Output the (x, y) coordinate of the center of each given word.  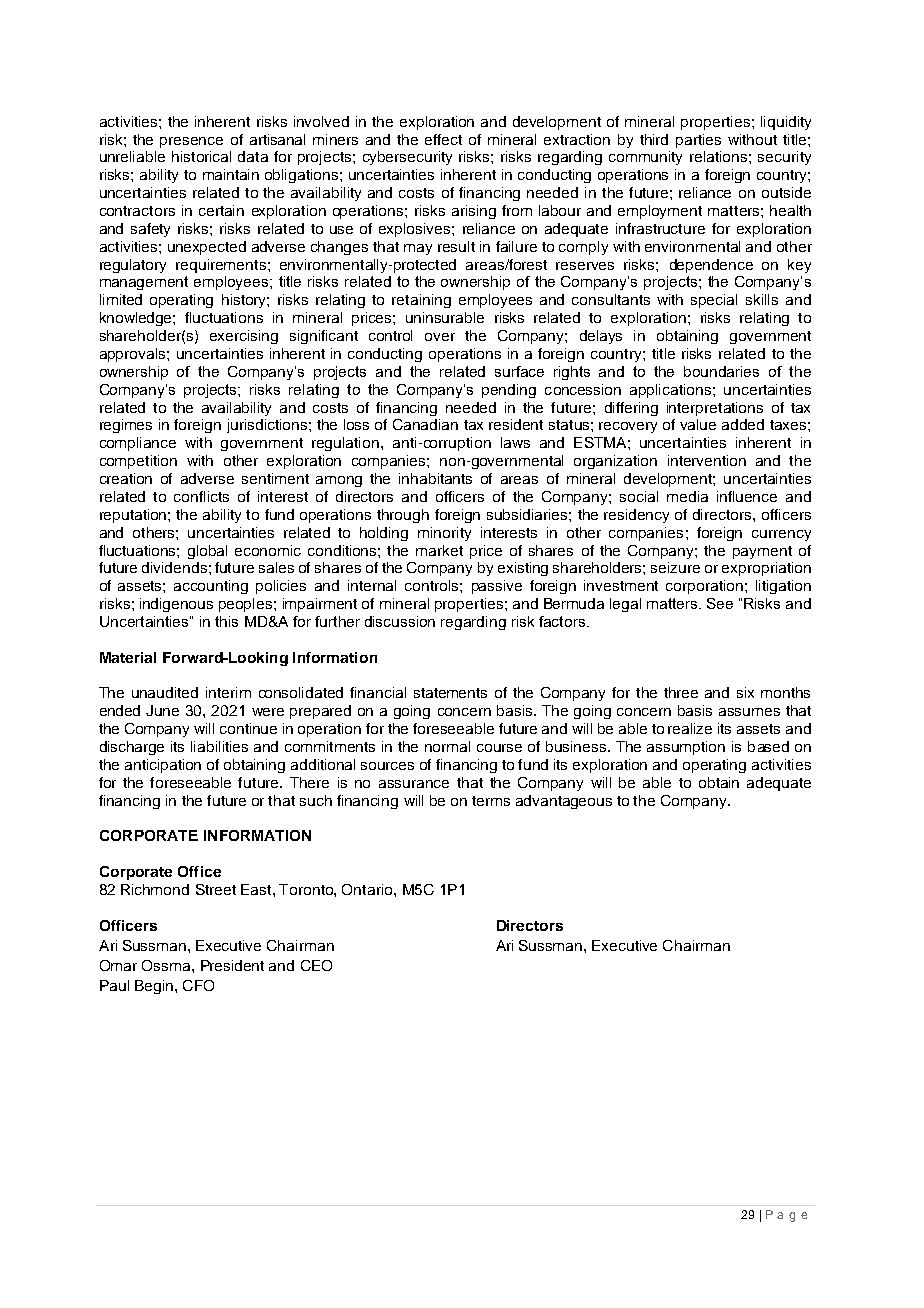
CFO (198, 985)
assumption (686, 748)
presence (191, 142)
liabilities (219, 746)
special (714, 301)
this (226, 621)
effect (443, 139)
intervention (707, 460)
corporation (704, 587)
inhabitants (435, 478)
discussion (400, 621)
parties (698, 141)
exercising (244, 337)
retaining (421, 301)
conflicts (201, 496)
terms (491, 801)
